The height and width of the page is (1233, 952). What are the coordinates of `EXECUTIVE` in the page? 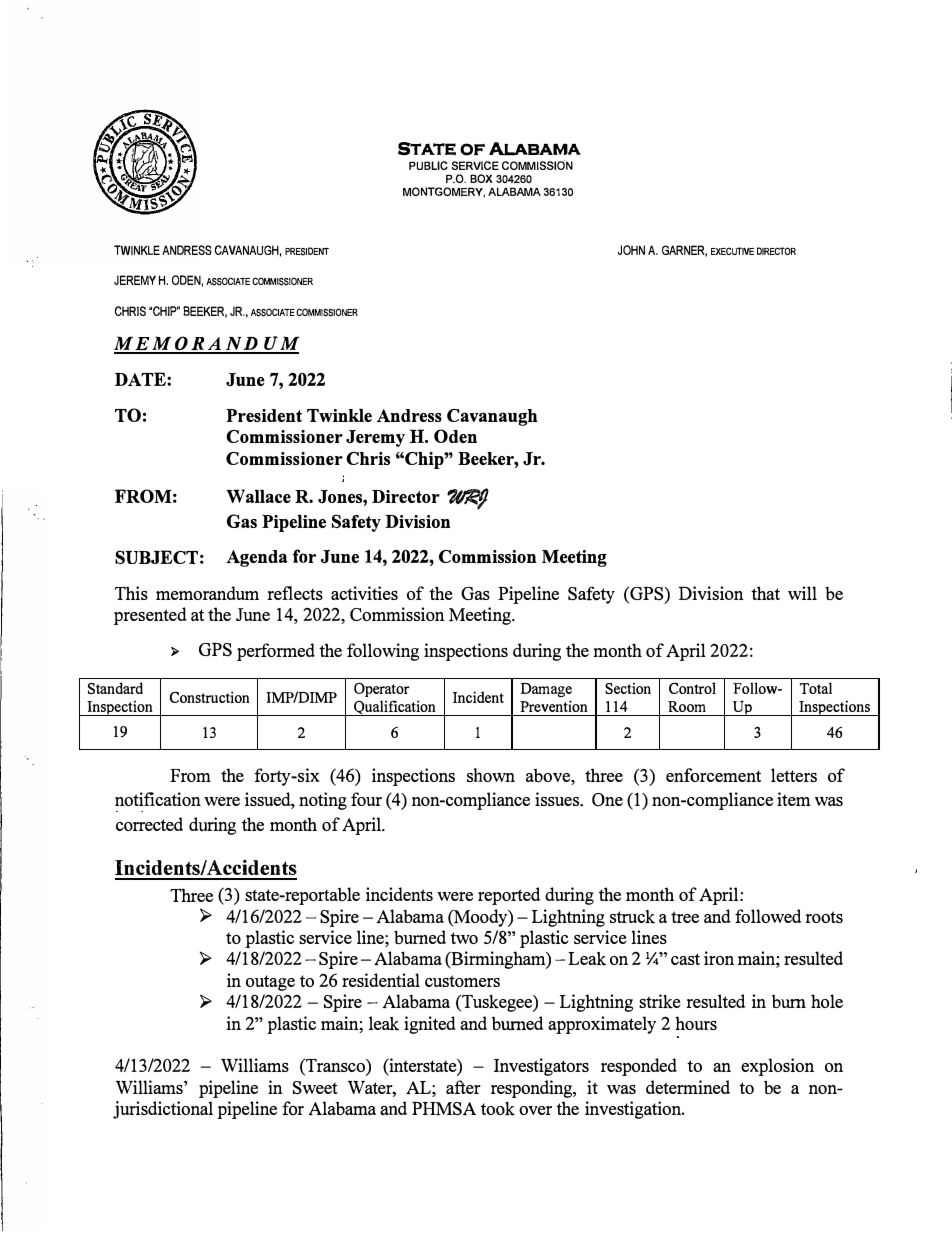 It's located at (732, 251).
